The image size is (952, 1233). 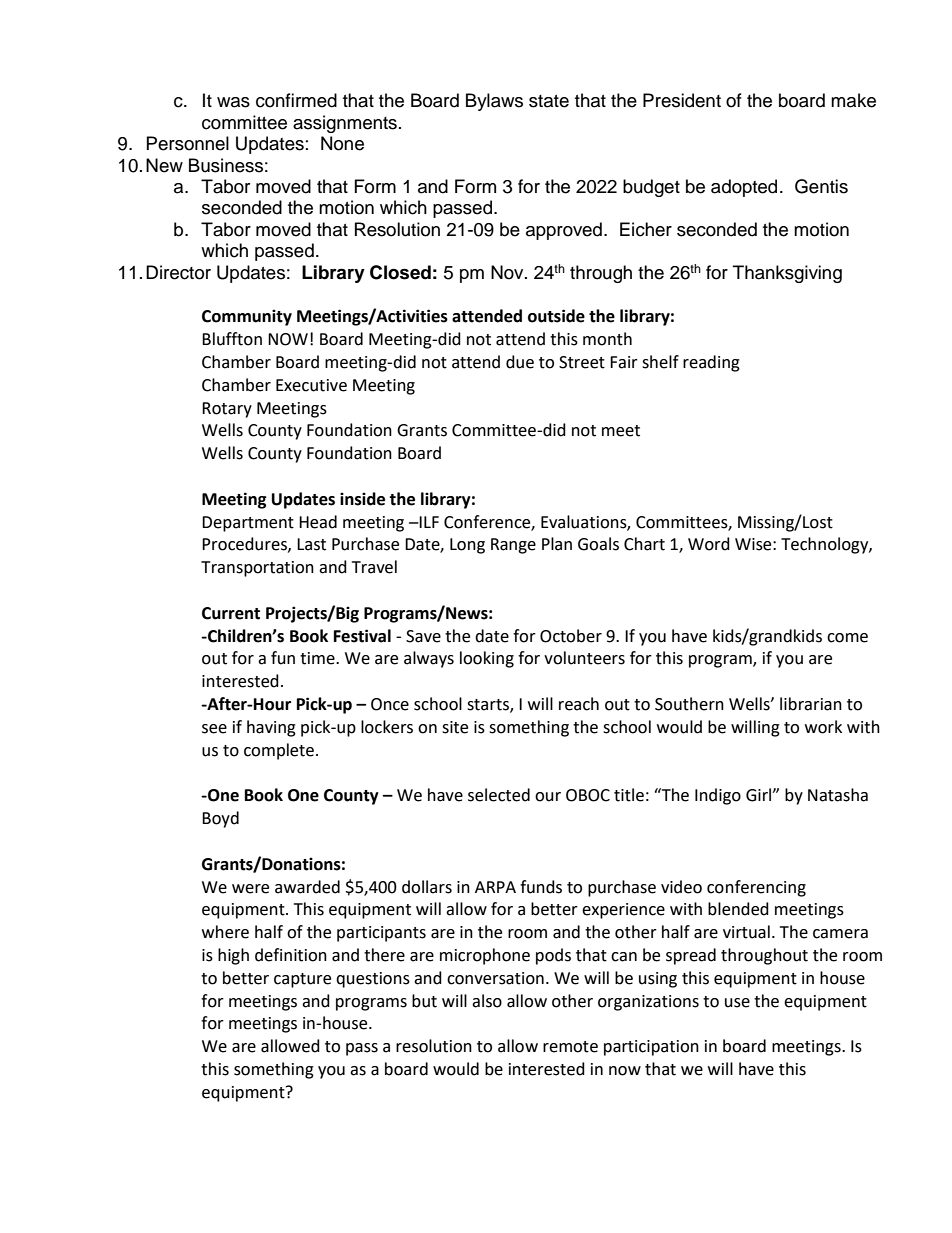 What do you see at coordinates (257, 569) in the image?
I see `Transportation` at bounding box center [257, 569].
